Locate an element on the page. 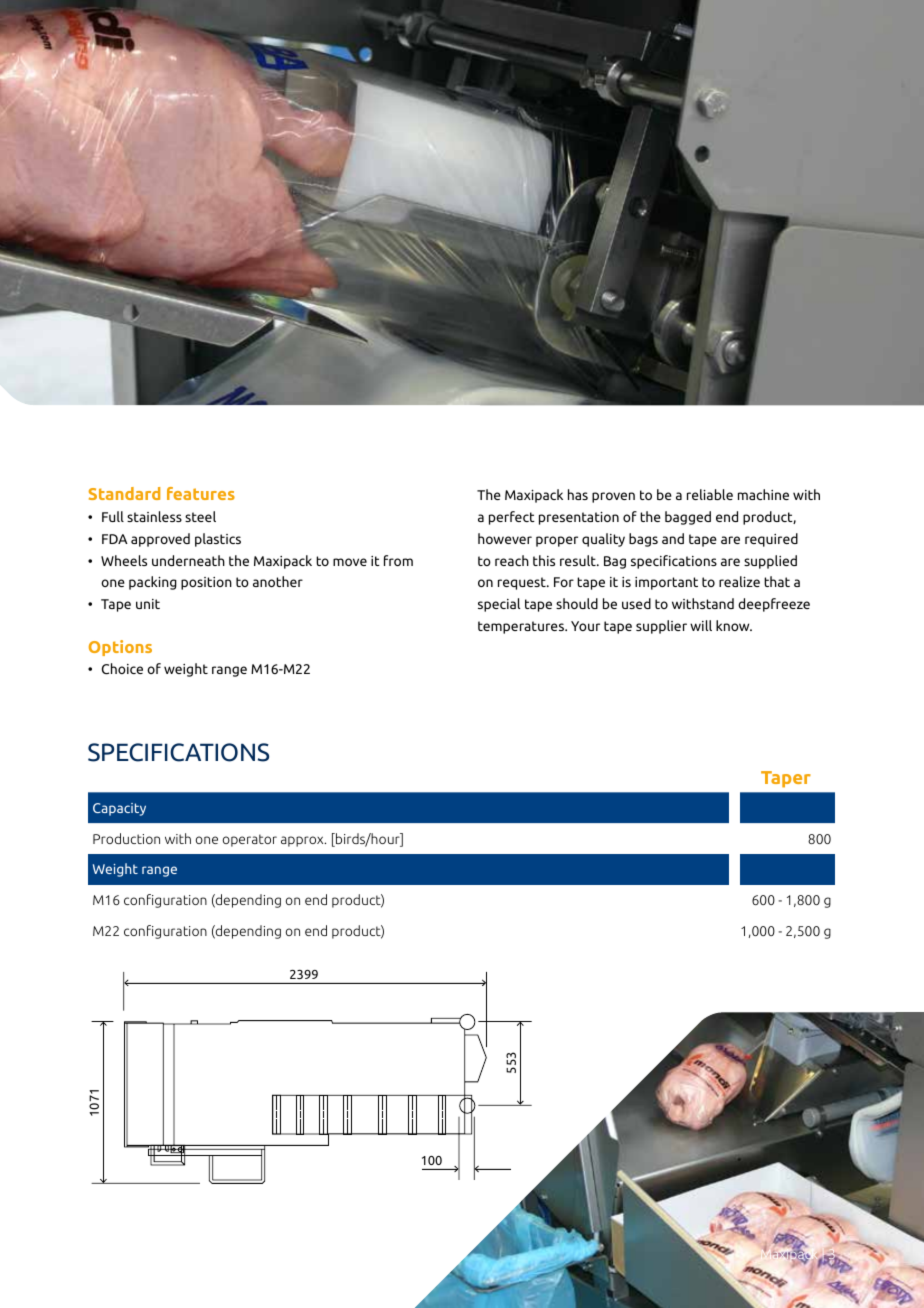 The width and height of the page is (924, 1308). perfect is located at coordinates (512, 518).
